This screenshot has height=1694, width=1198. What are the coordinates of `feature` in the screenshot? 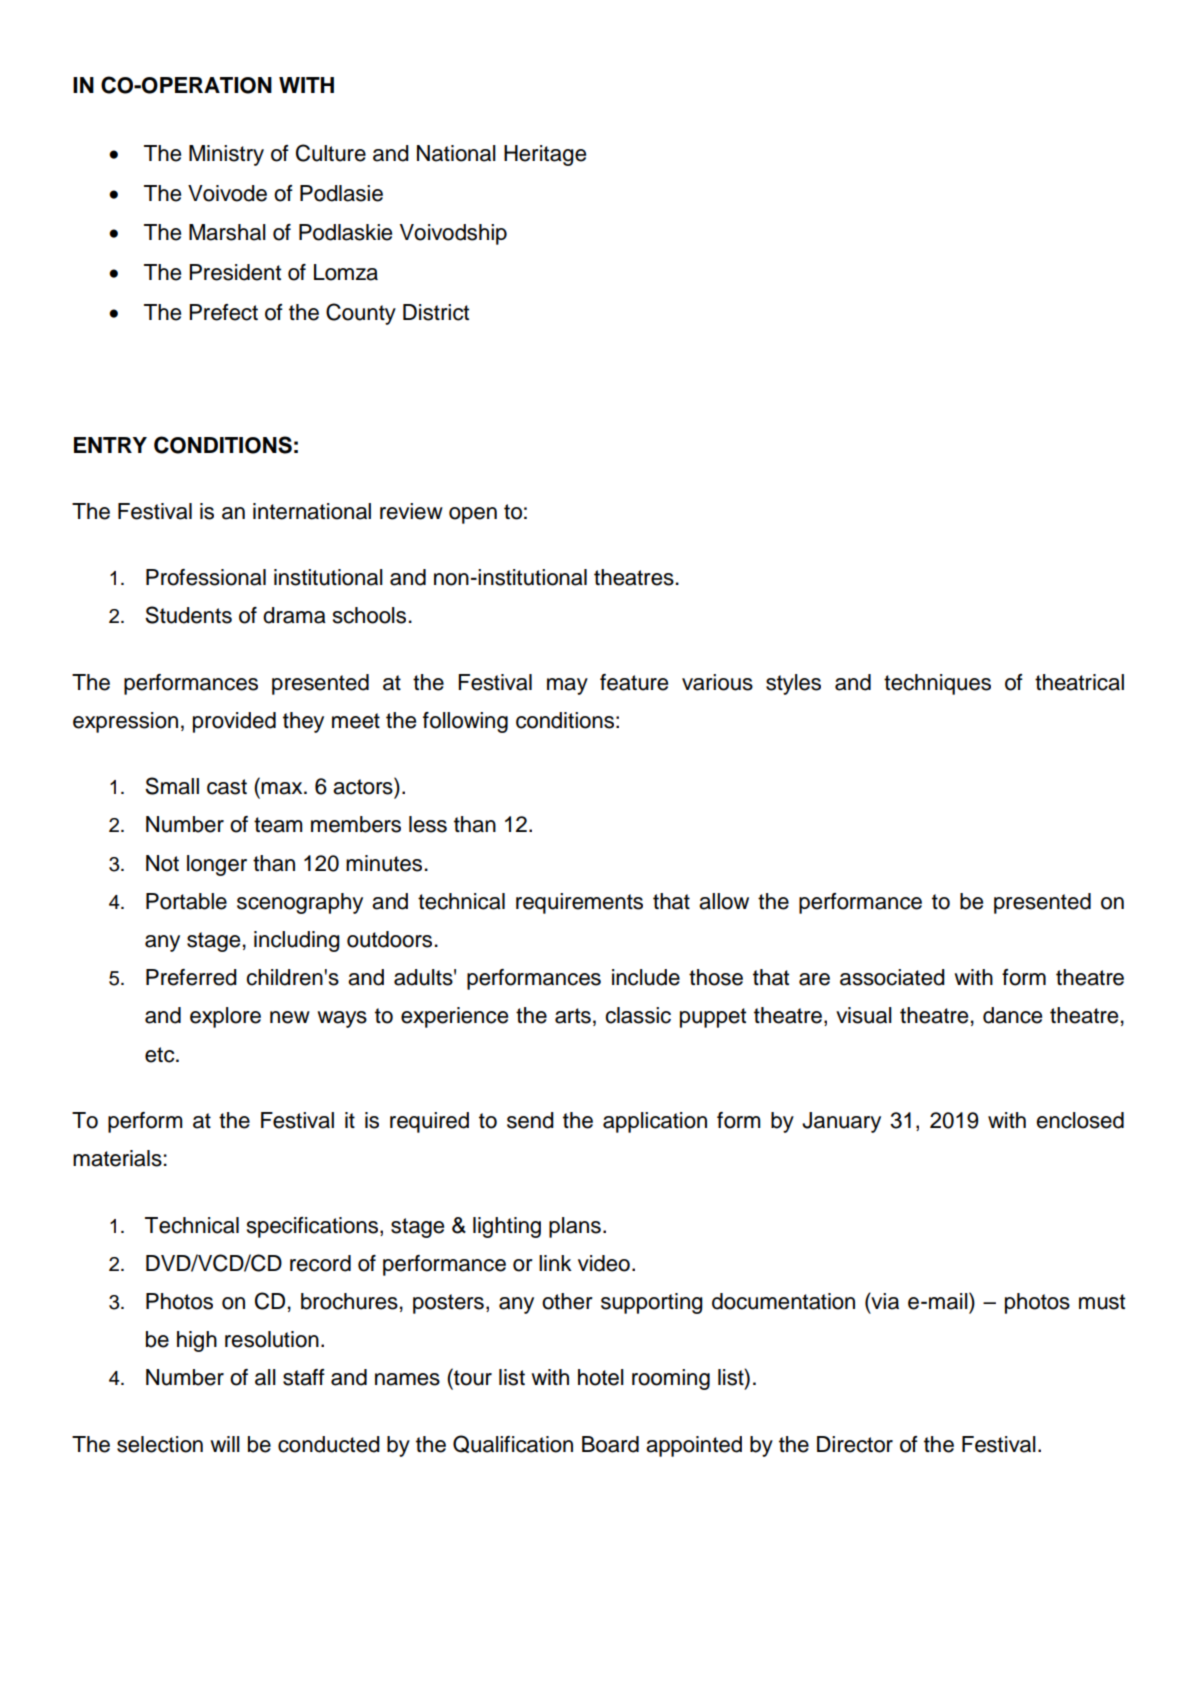 It's located at (634, 682).
